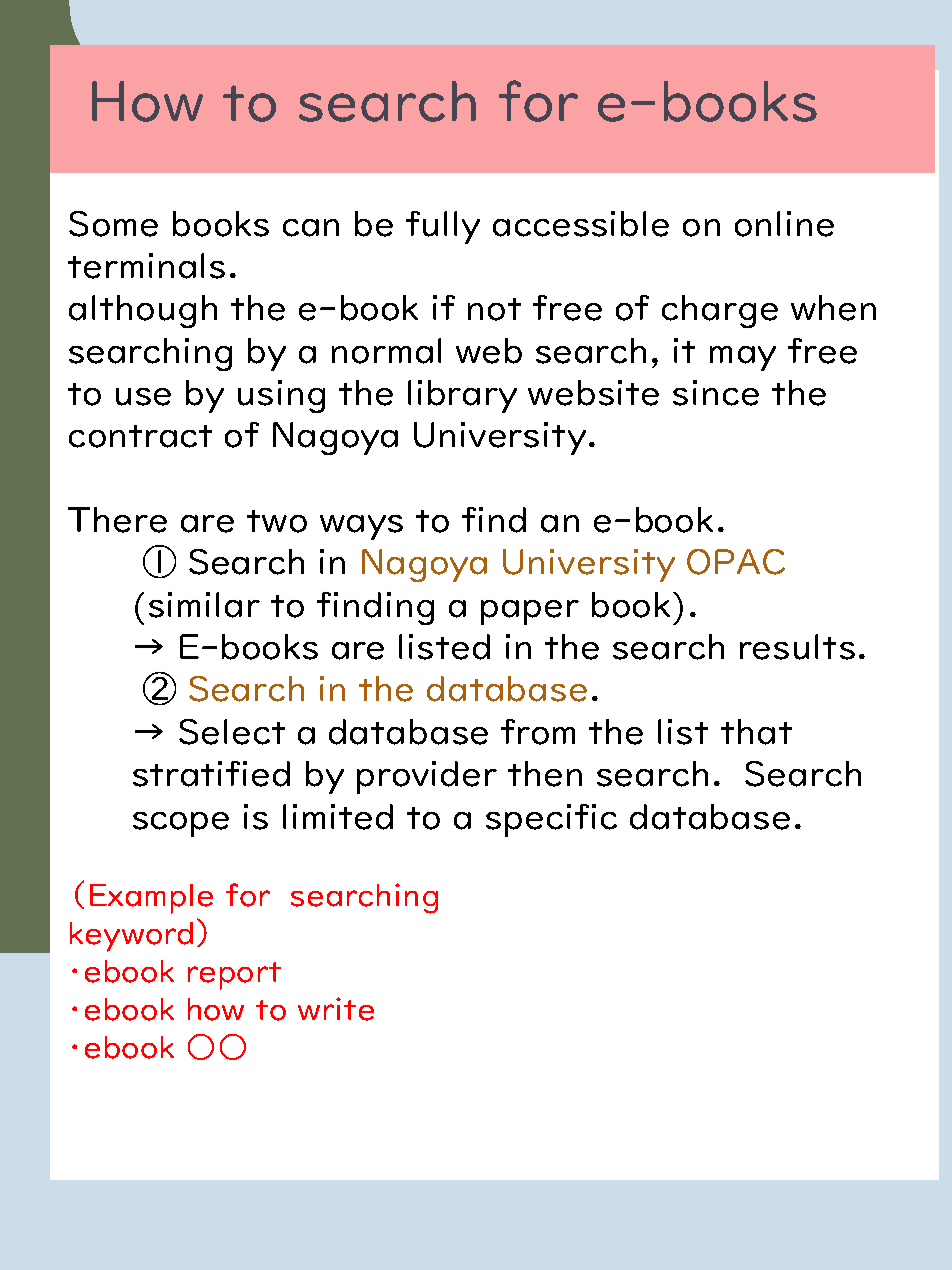 The image size is (952, 1270). Describe the element at coordinates (545, 774) in the screenshot. I see `then` at that location.
